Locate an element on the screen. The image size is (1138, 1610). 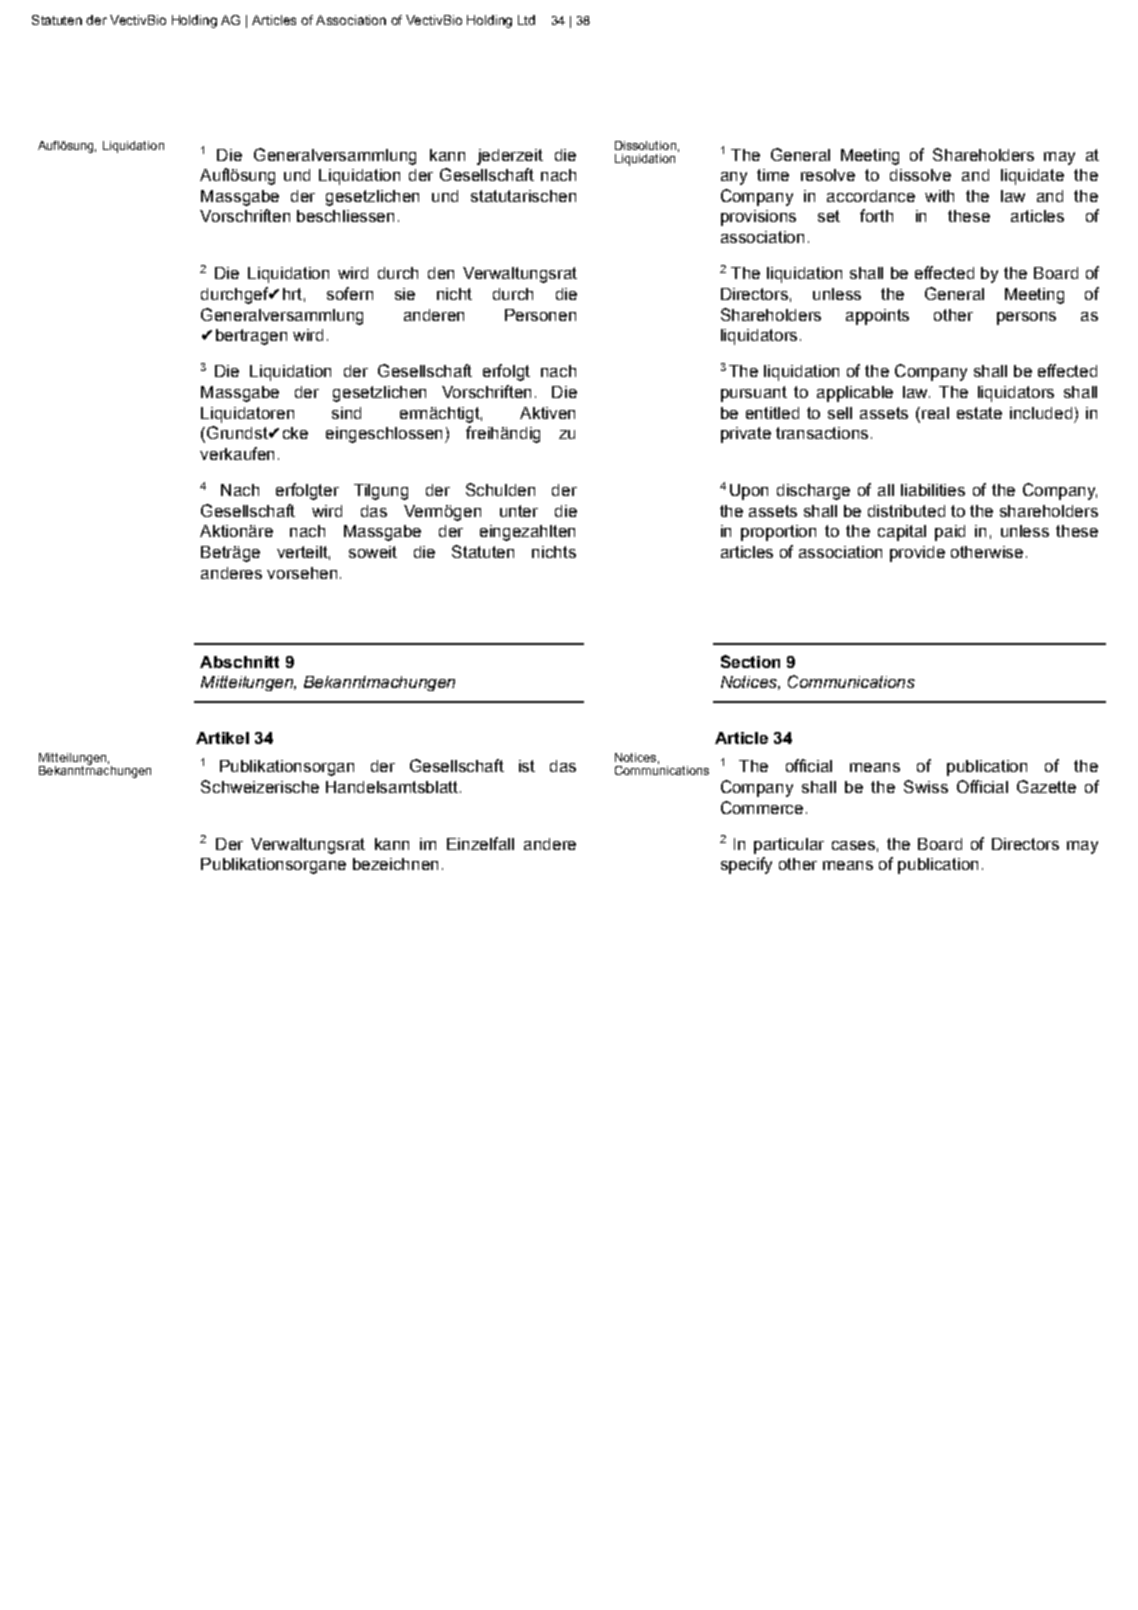
Dissolution is located at coordinates (645, 145).
